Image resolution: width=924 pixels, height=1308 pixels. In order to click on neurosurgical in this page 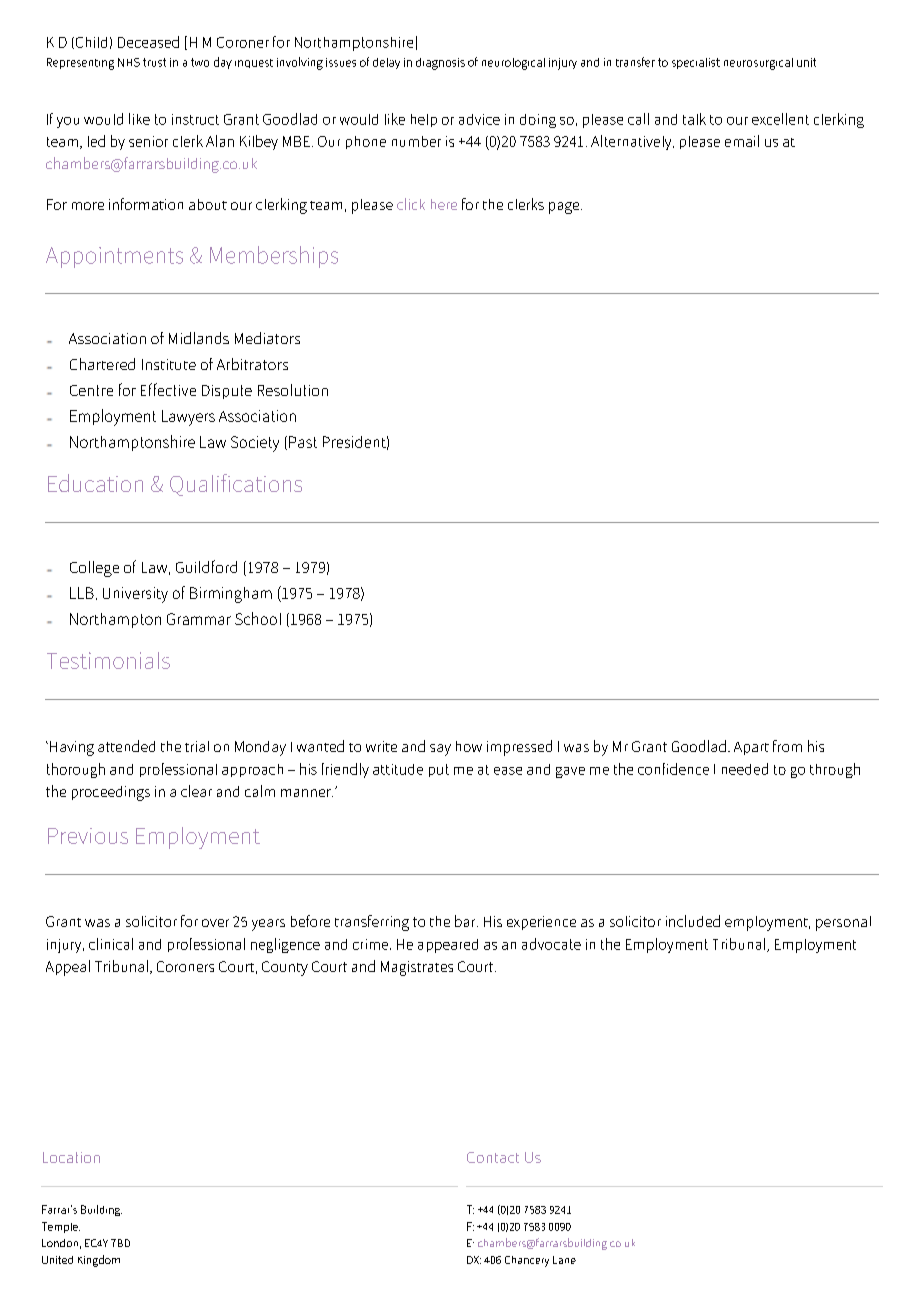, I will do `click(758, 64)`.
